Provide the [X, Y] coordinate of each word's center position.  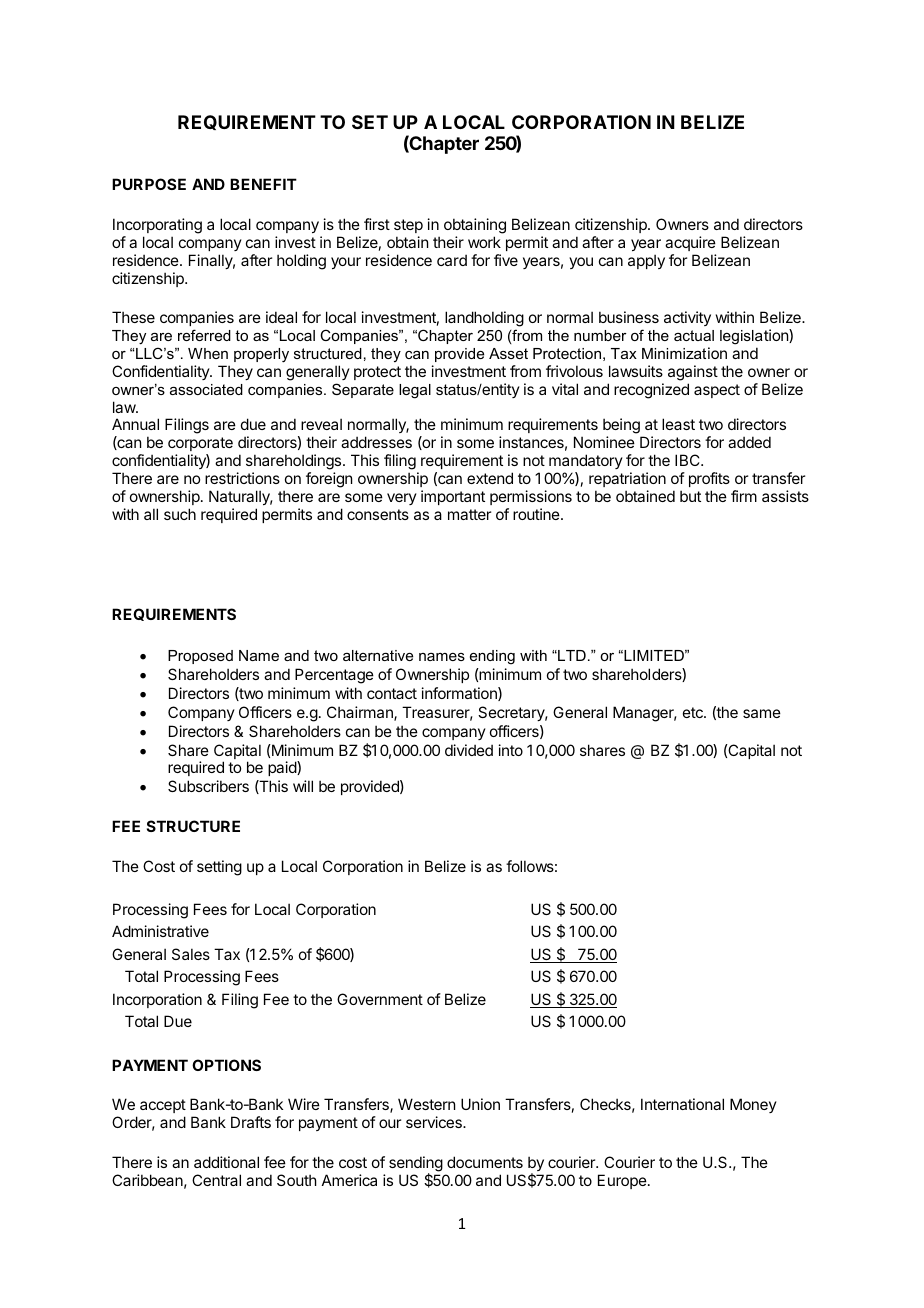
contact [392, 693]
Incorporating [157, 226]
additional [226, 1162]
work [484, 242]
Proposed [200, 657]
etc [694, 712]
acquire [690, 243]
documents [485, 1162]
